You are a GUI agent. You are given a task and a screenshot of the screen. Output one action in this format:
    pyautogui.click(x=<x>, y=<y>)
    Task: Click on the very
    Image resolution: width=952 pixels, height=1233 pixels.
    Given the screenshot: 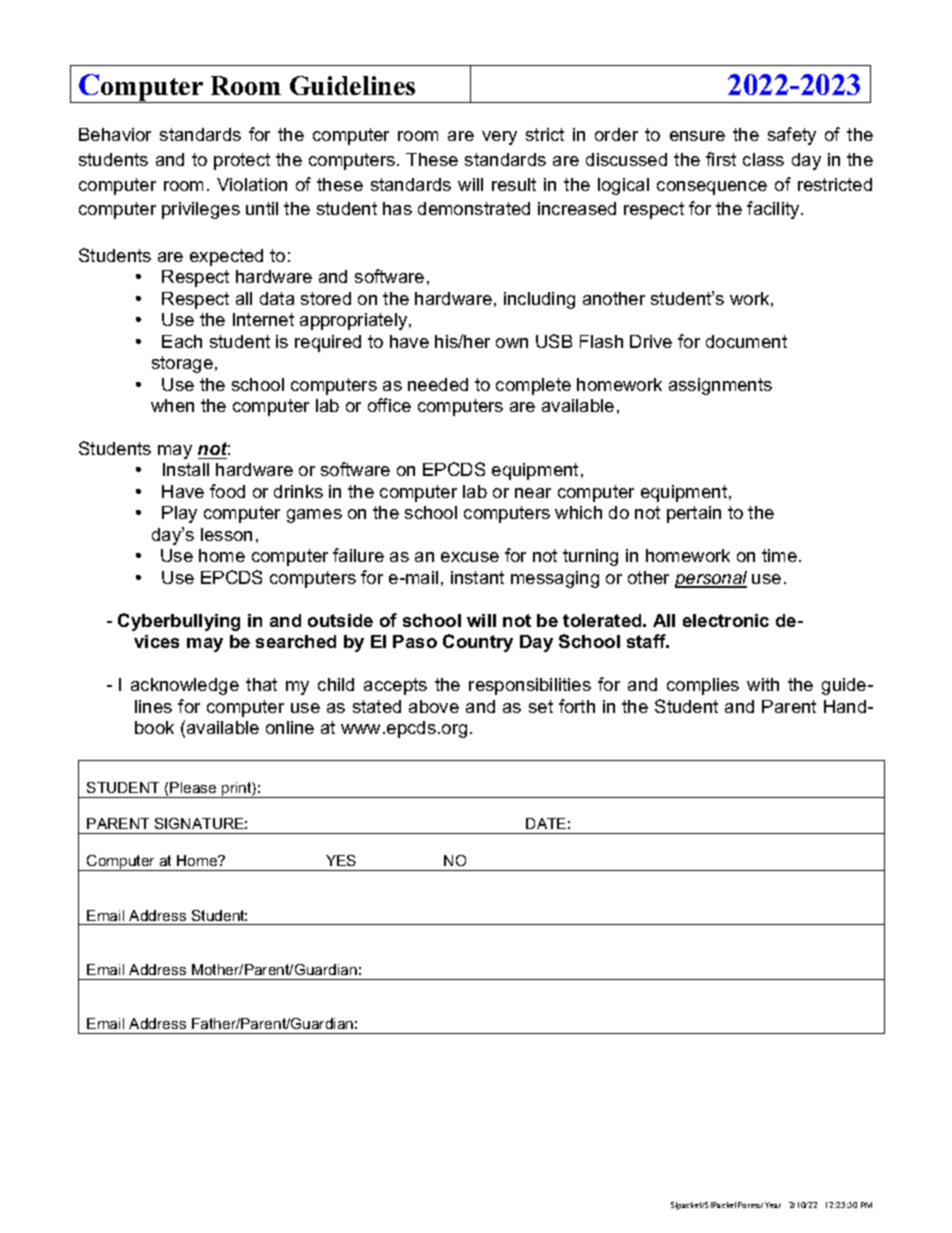 What is the action you would take?
    pyautogui.click(x=499, y=138)
